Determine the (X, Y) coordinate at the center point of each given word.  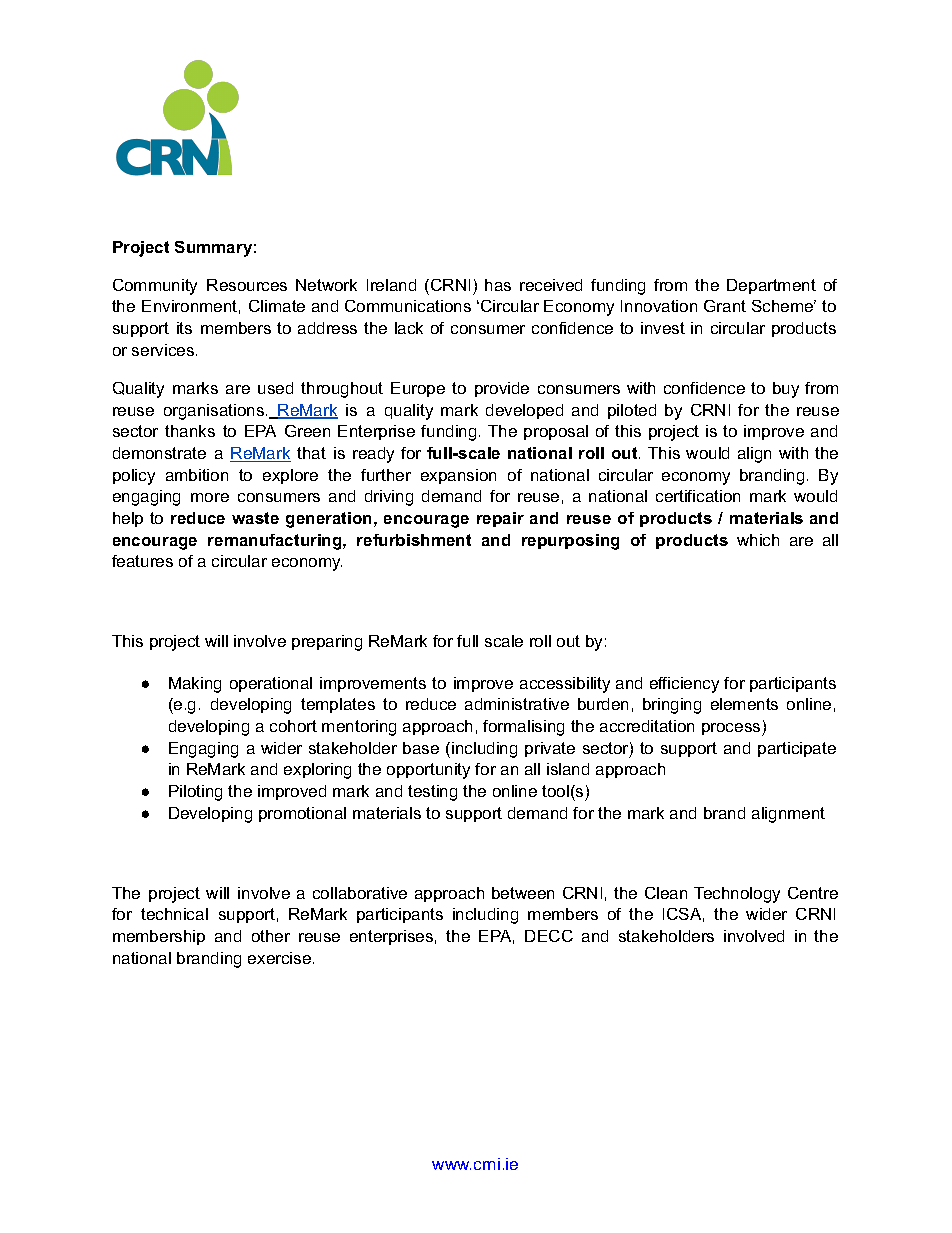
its (184, 328)
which (758, 540)
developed (524, 411)
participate (797, 749)
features (142, 561)
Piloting (195, 793)
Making (195, 685)
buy (786, 390)
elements (744, 704)
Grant (725, 306)
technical (174, 914)
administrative (517, 704)
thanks (190, 431)
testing (432, 793)
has (498, 285)
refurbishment (414, 540)
